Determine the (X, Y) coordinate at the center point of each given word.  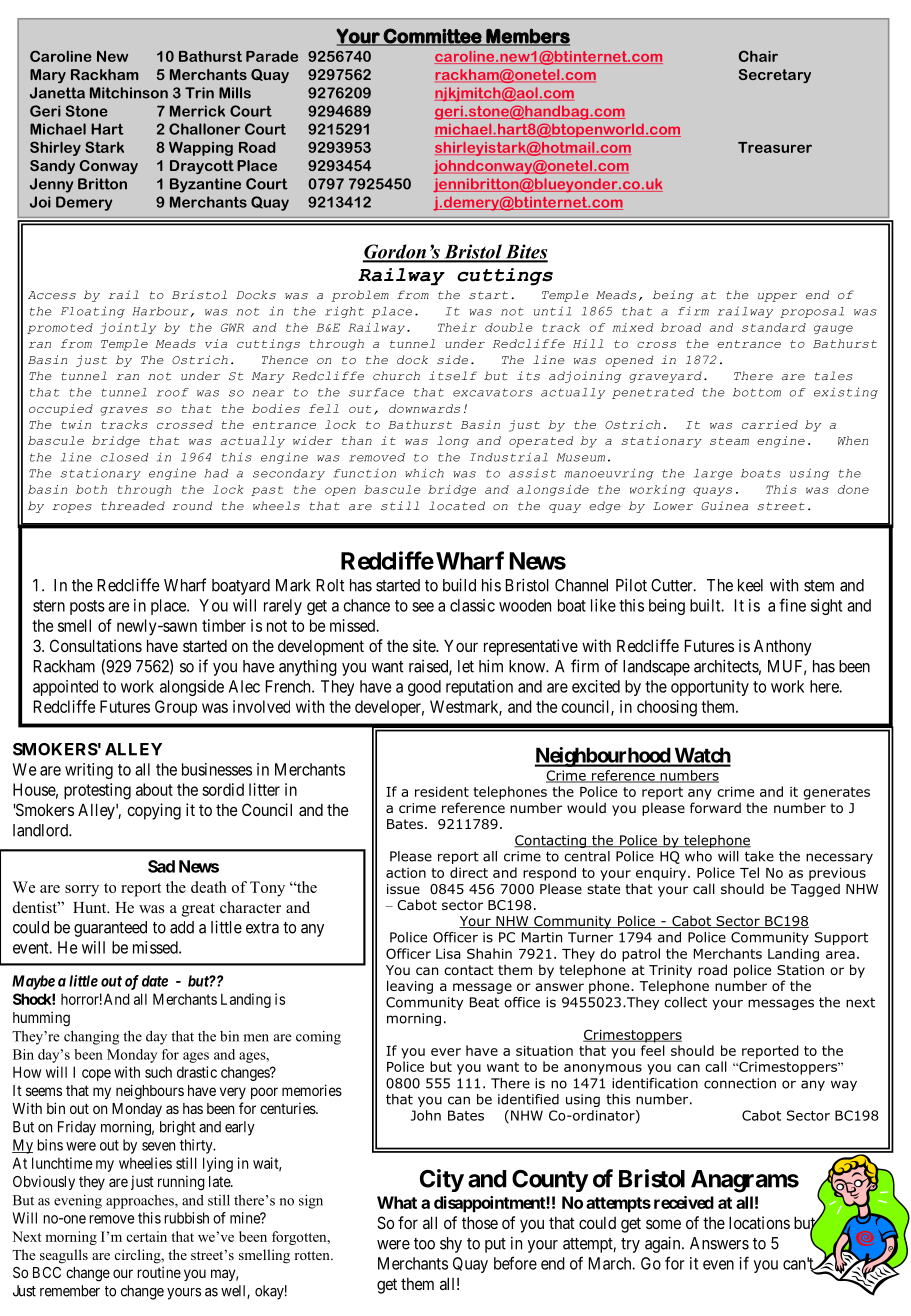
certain (146, 1236)
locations (759, 1222)
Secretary (775, 76)
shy (451, 1245)
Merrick (197, 111)
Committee (433, 36)
